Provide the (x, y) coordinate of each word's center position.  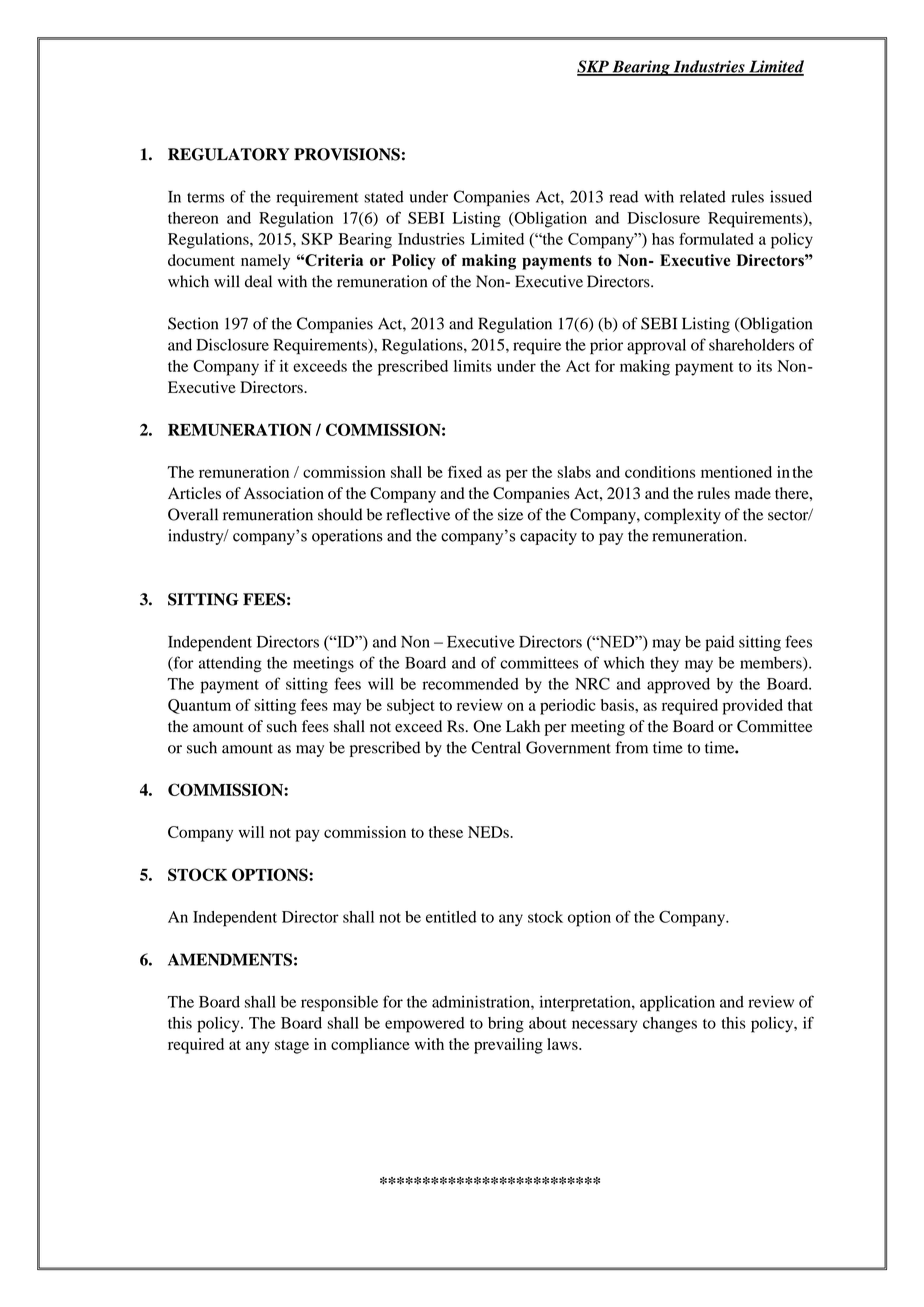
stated (384, 197)
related (703, 196)
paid (719, 643)
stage (292, 1047)
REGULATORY (229, 154)
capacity (548, 537)
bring (506, 1025)
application (677, 1003)
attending (230, 664)
